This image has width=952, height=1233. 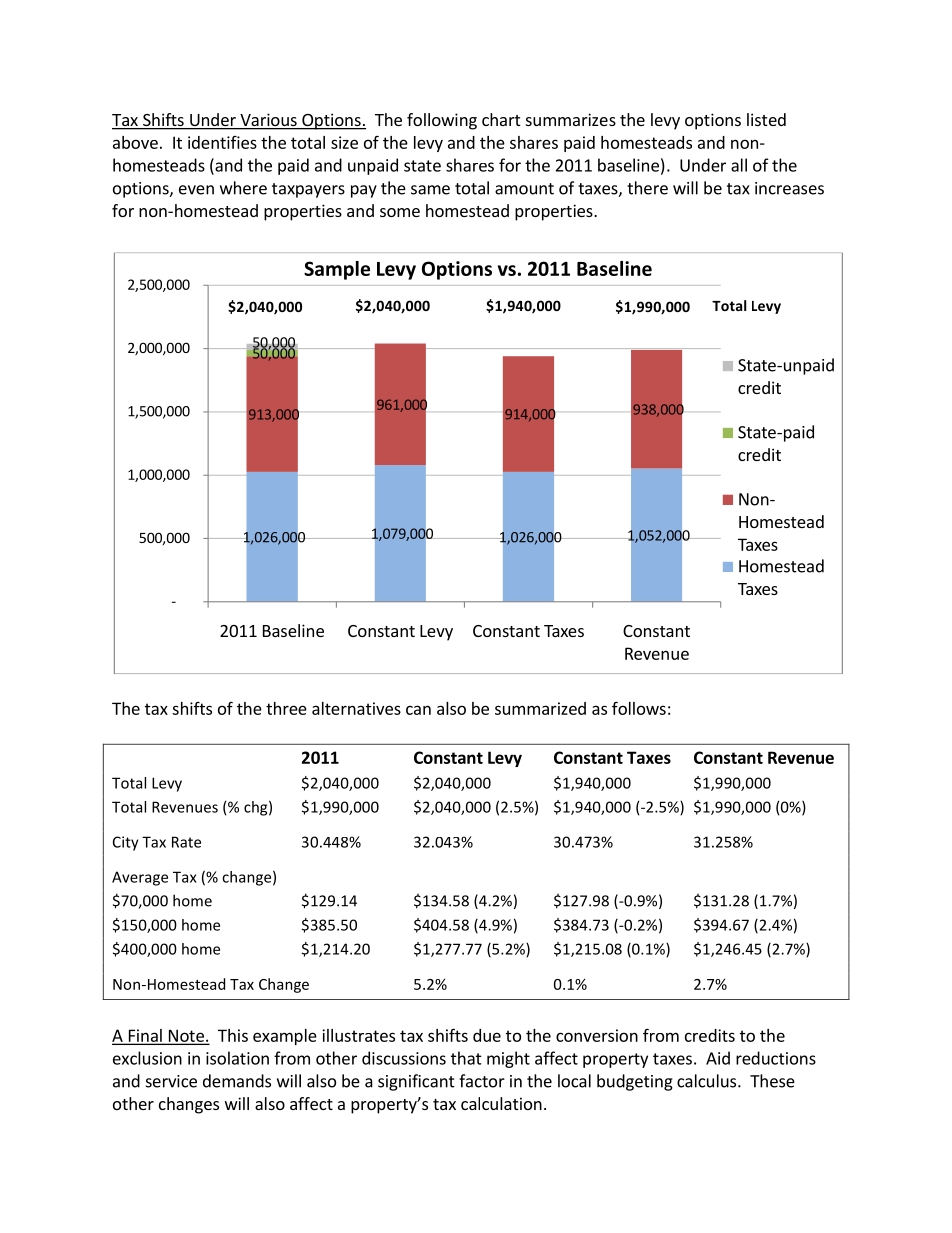 I want to click on demands, so click(x=237, y=1081).
